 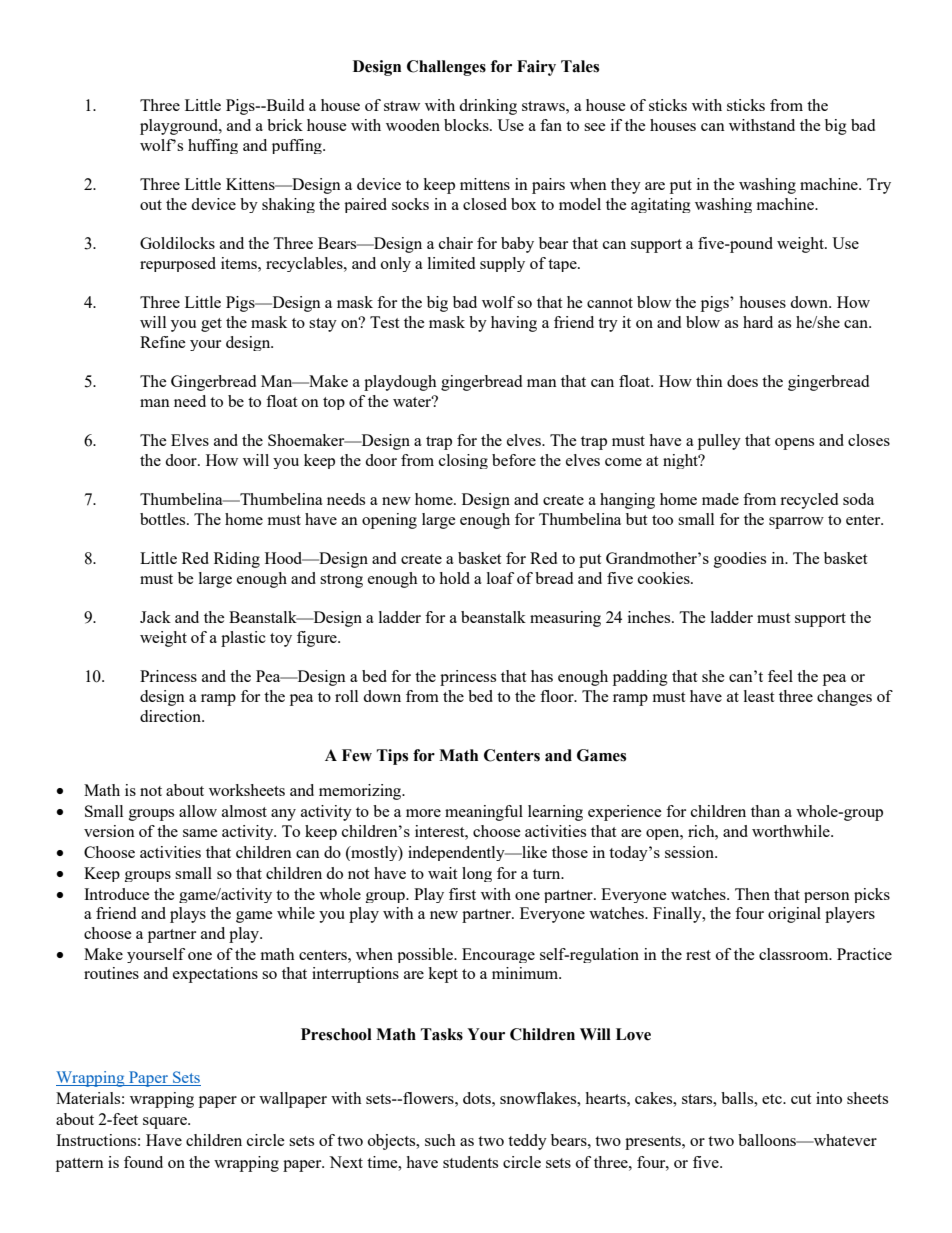 I want to click on having, so click(x=514, y=324).
